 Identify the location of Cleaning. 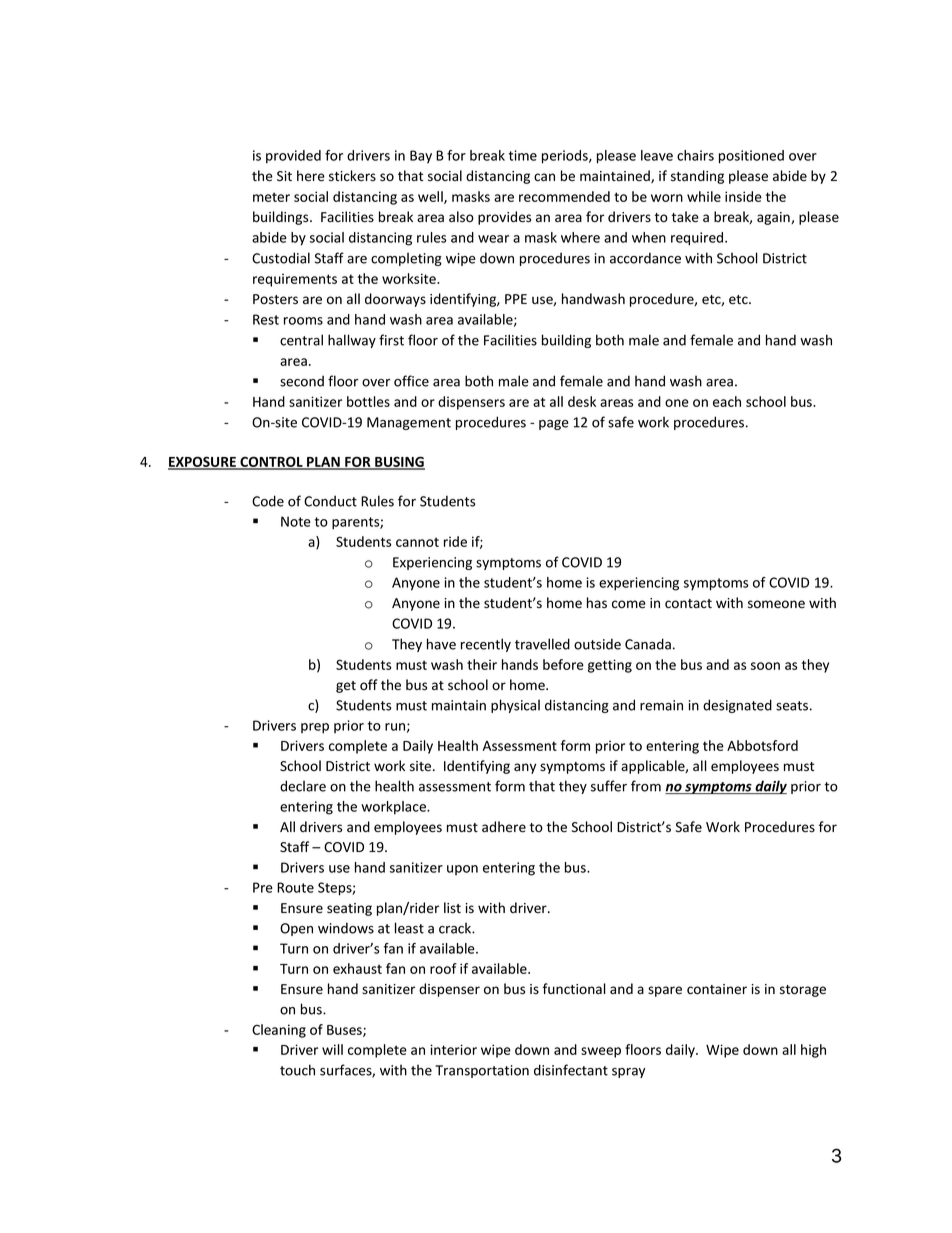
(279, 1031).
